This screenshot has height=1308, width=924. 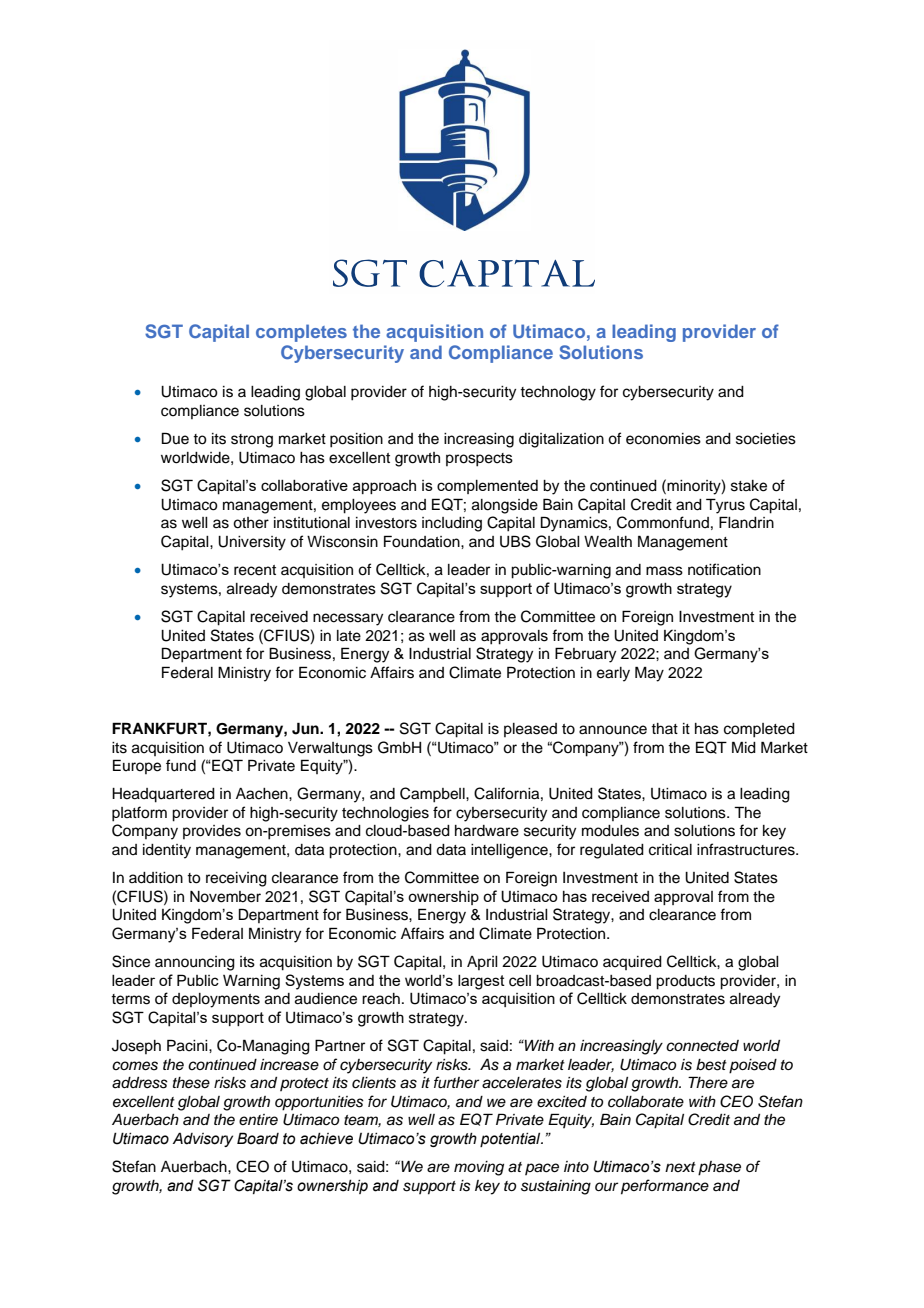 What do you see at coordinates (301, 333) in the screenshot?
I see `completes` at bounding box center [301, 333].
